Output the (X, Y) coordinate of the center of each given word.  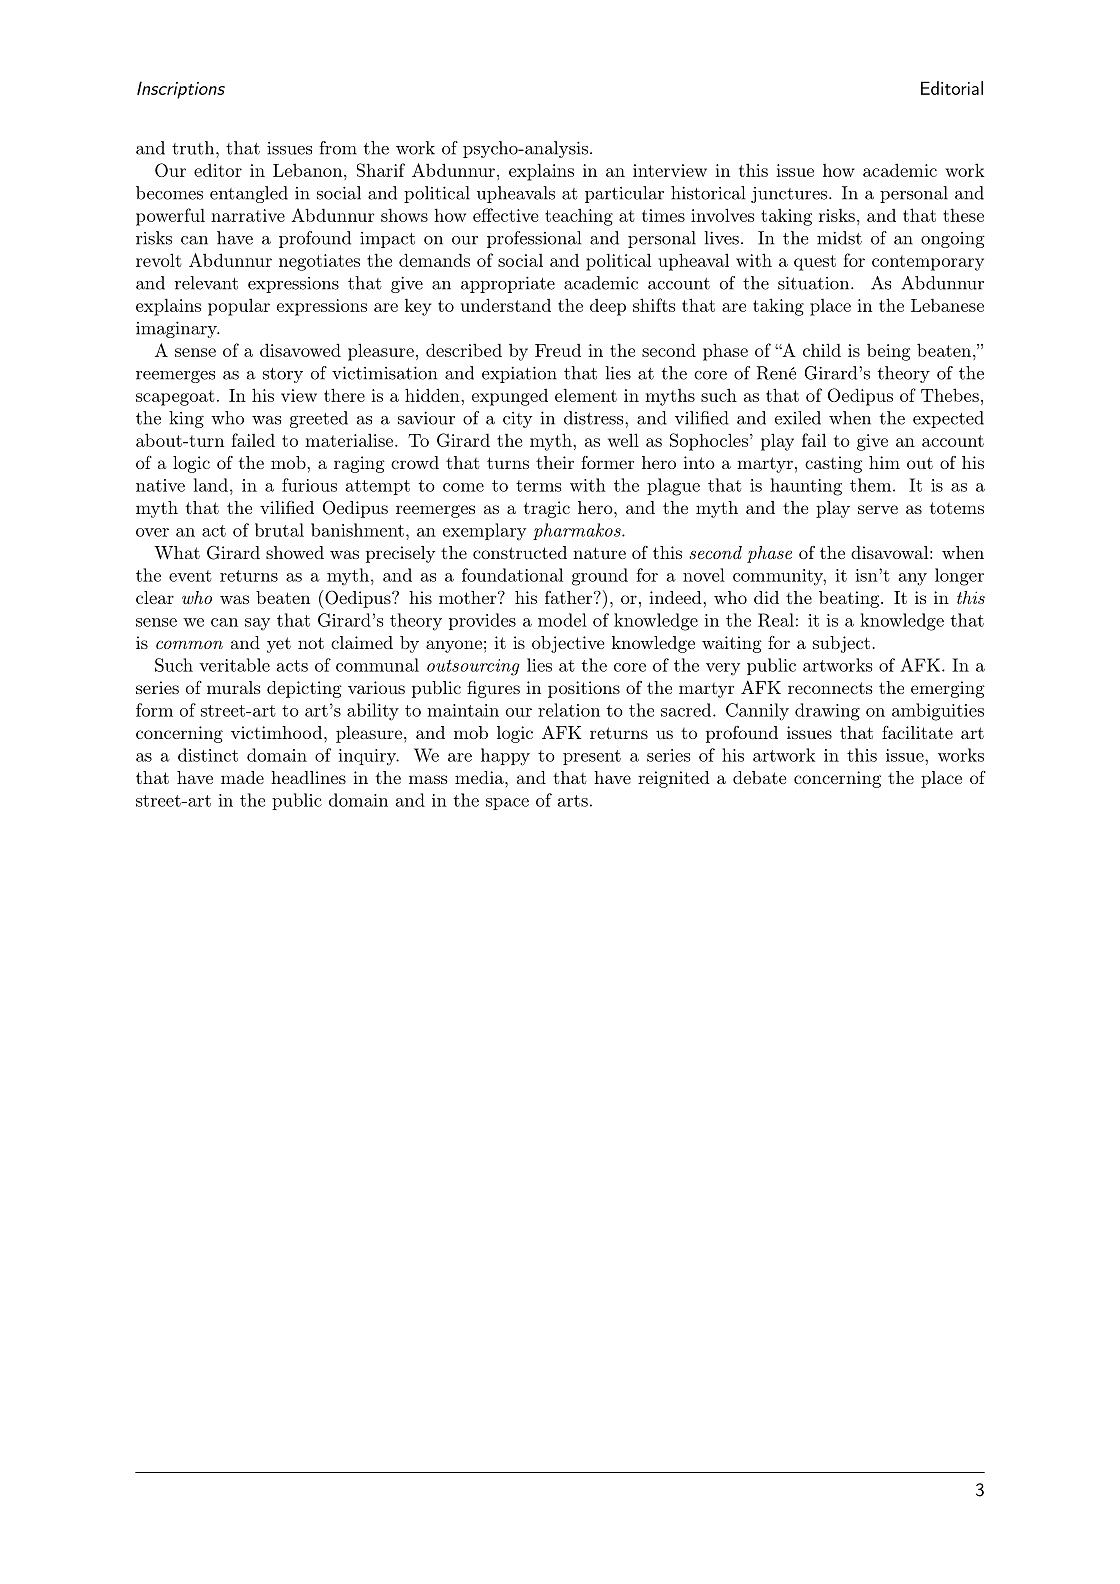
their (555, 462)
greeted (319, 419)
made (242, 777)
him (884, 462)
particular (624, 194)
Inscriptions (181, 90)
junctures (789, 195)
